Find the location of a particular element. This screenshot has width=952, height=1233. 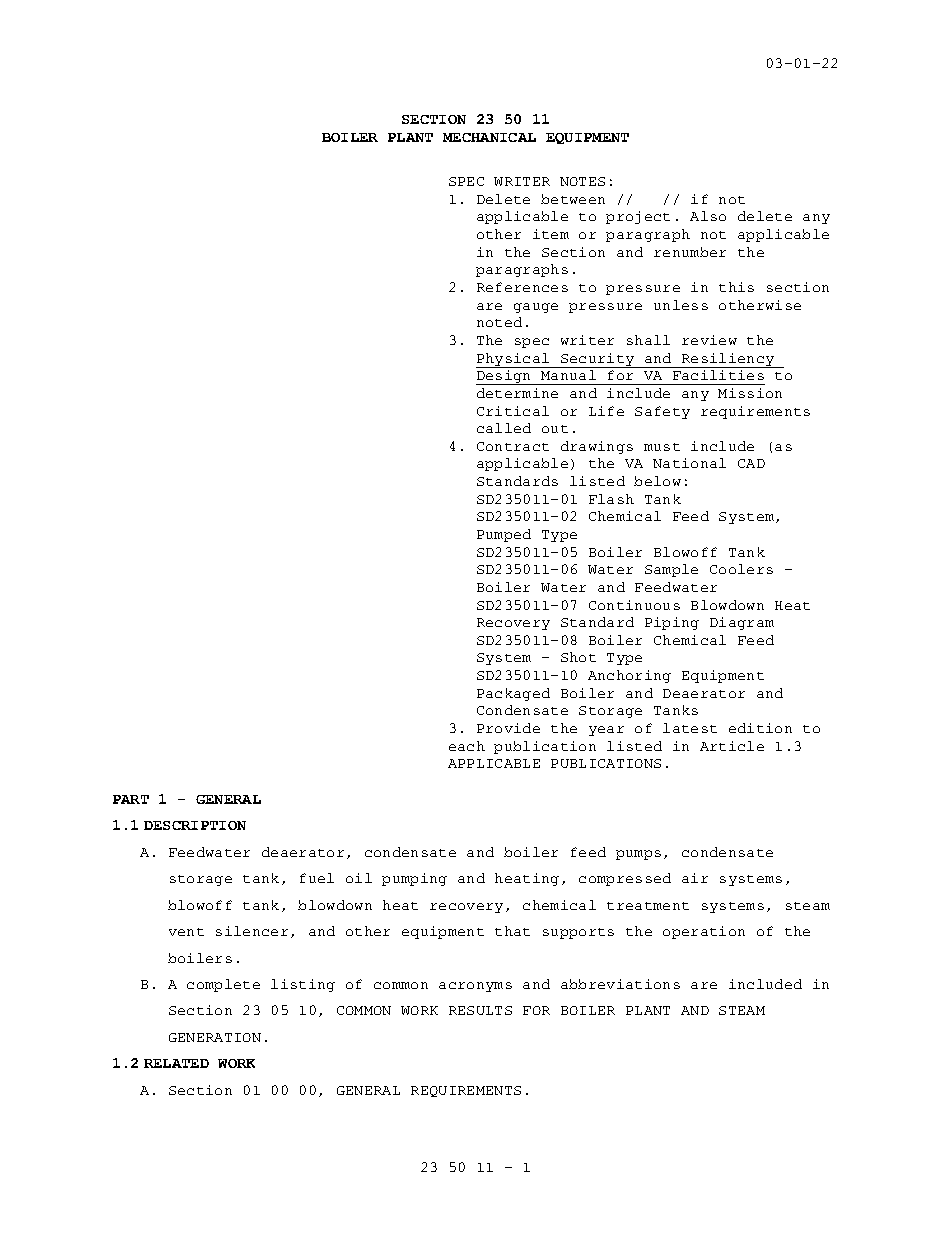

Also is located at coordinates (708, 216).
